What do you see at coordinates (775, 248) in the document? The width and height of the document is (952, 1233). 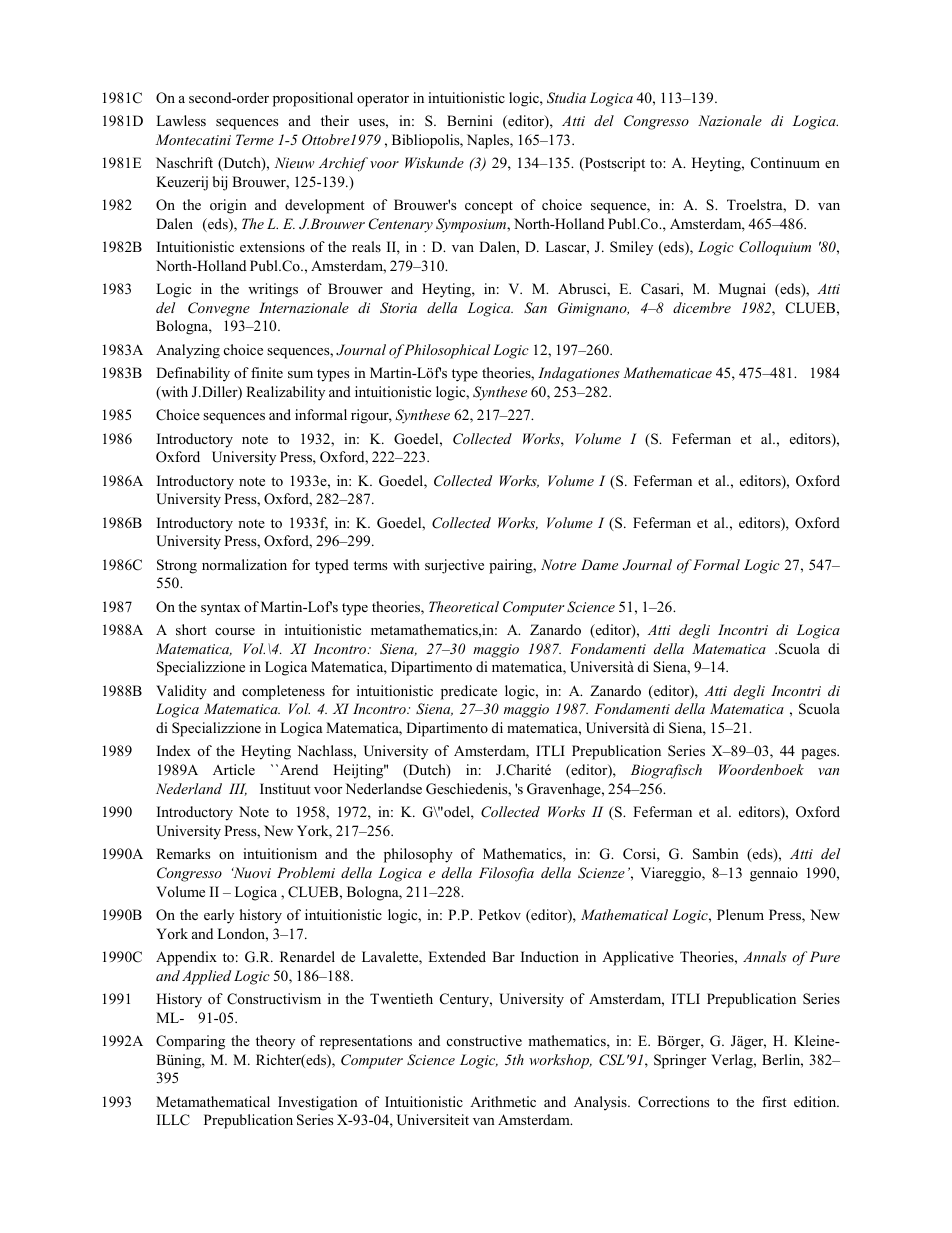 I see `Colloquium` at bounding box center [775, 248].
